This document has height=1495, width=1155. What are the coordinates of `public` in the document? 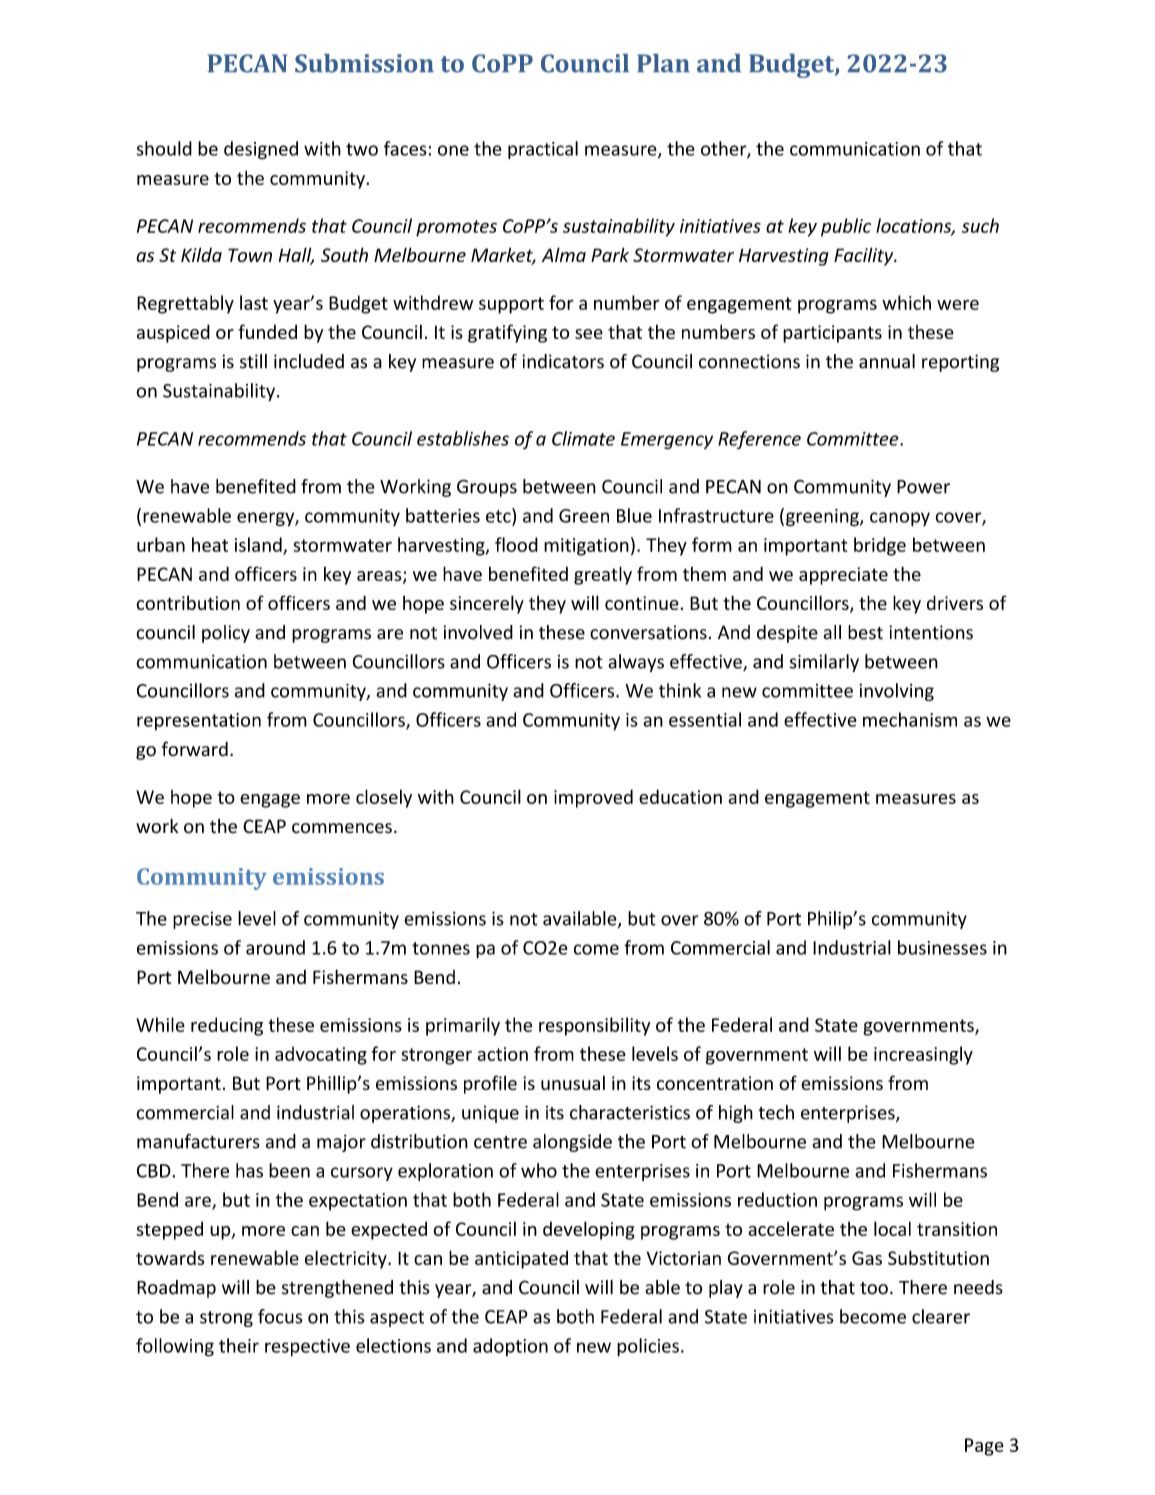 It's located at (846, 227).
